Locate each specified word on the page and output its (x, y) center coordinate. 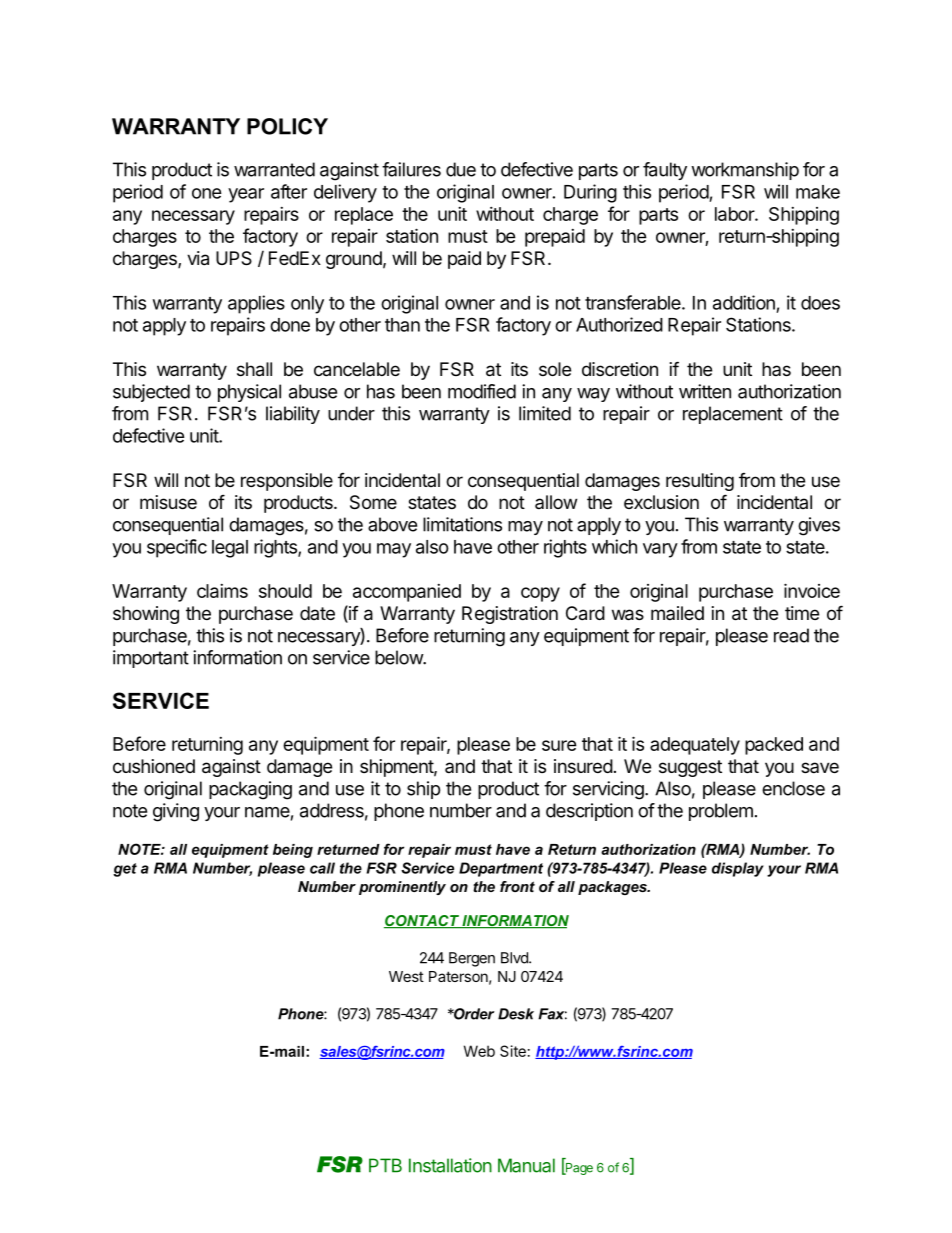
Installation (450, 1165)
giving (176, 812)
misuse (168, 502)
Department (501, 869)
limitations (462, 524)
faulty (665, 171)
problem (721, 812)
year (246, 195)
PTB (385, 1165)
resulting (700, 482)
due (461, 169)
